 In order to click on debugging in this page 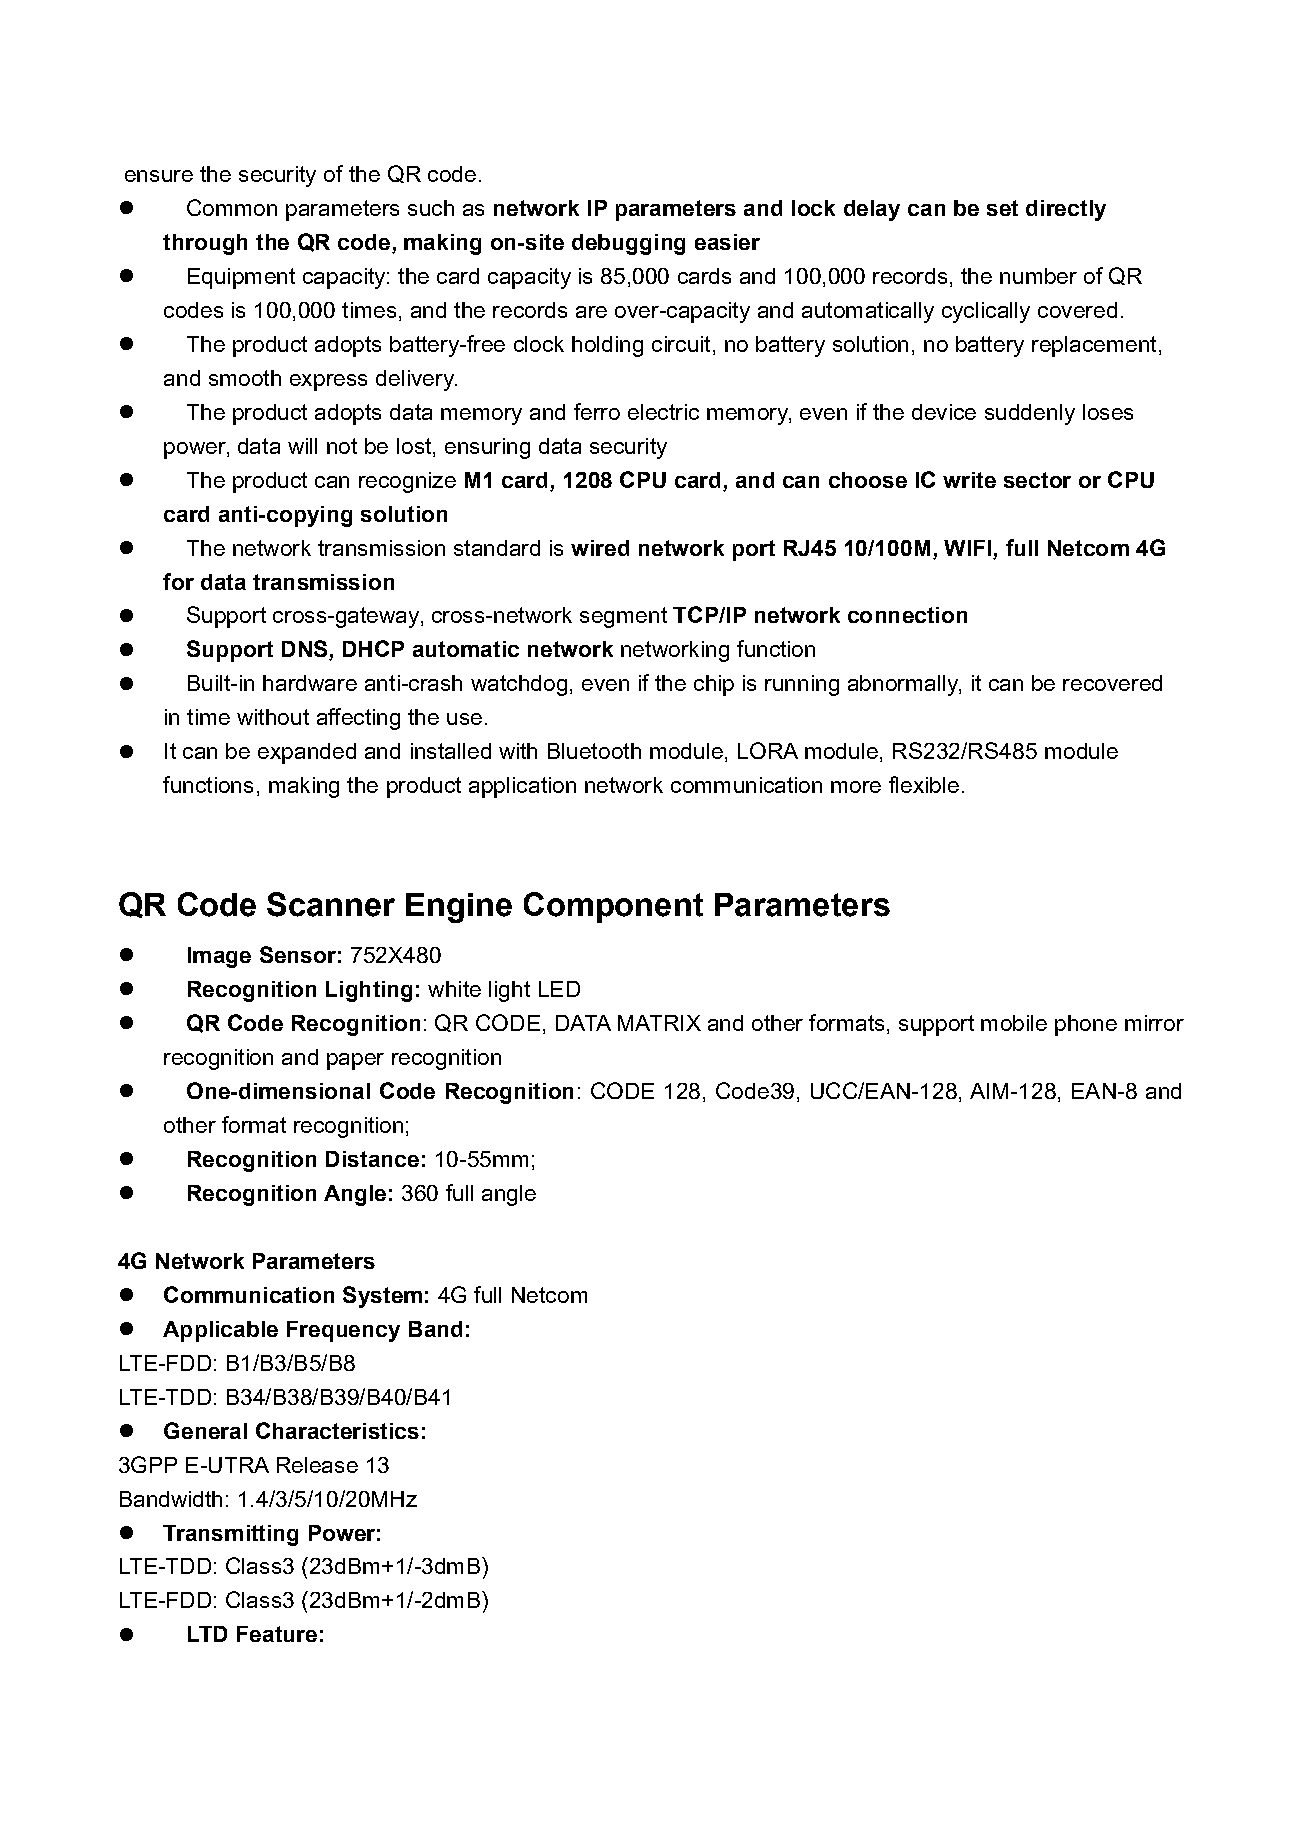, I will do `click(628, 244)`.
